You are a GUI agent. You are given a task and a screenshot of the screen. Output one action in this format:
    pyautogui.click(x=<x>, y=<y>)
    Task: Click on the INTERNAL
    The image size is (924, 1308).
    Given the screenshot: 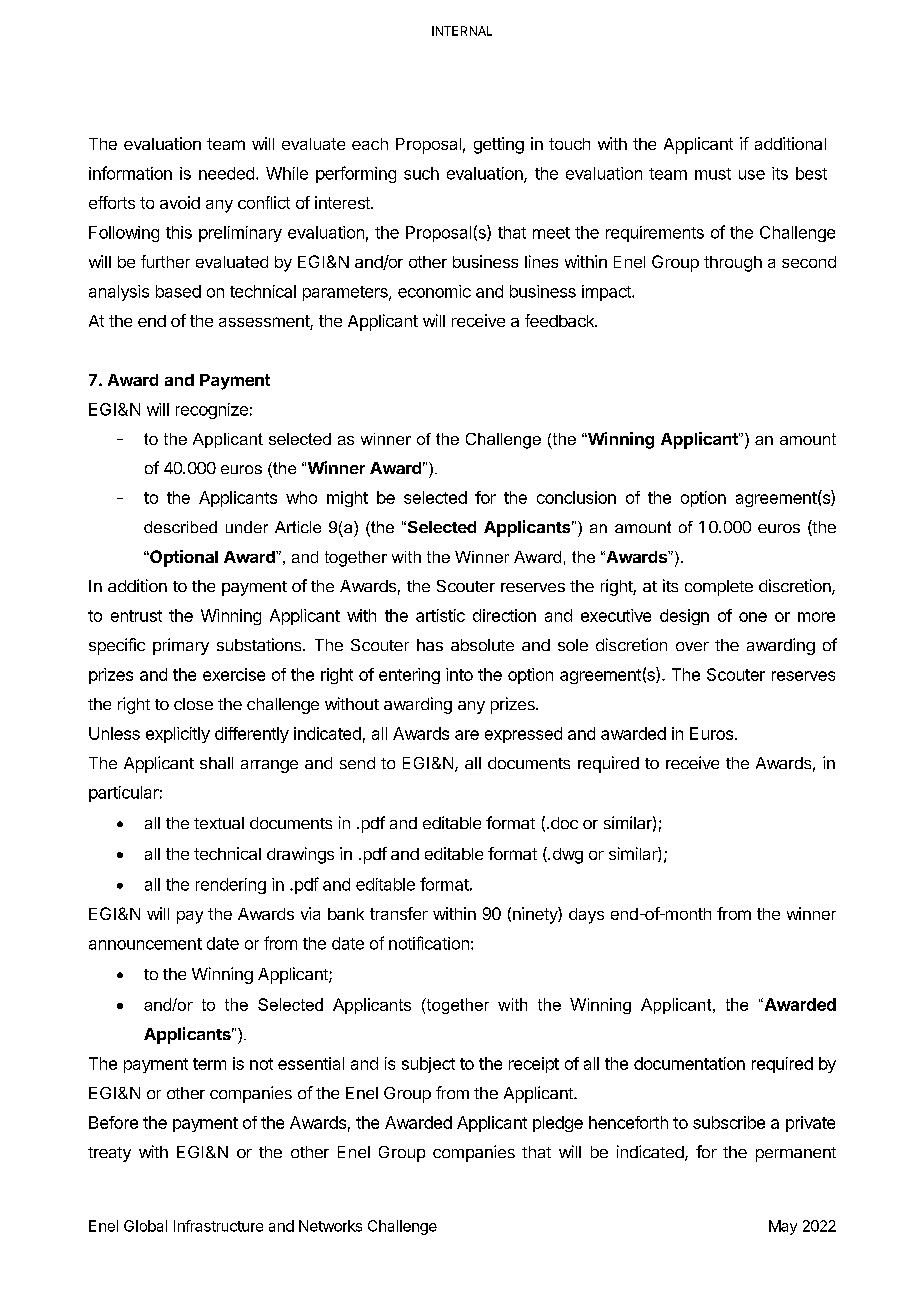 What is the action you would take?
    pyautogui.click(x=462, y=31)
